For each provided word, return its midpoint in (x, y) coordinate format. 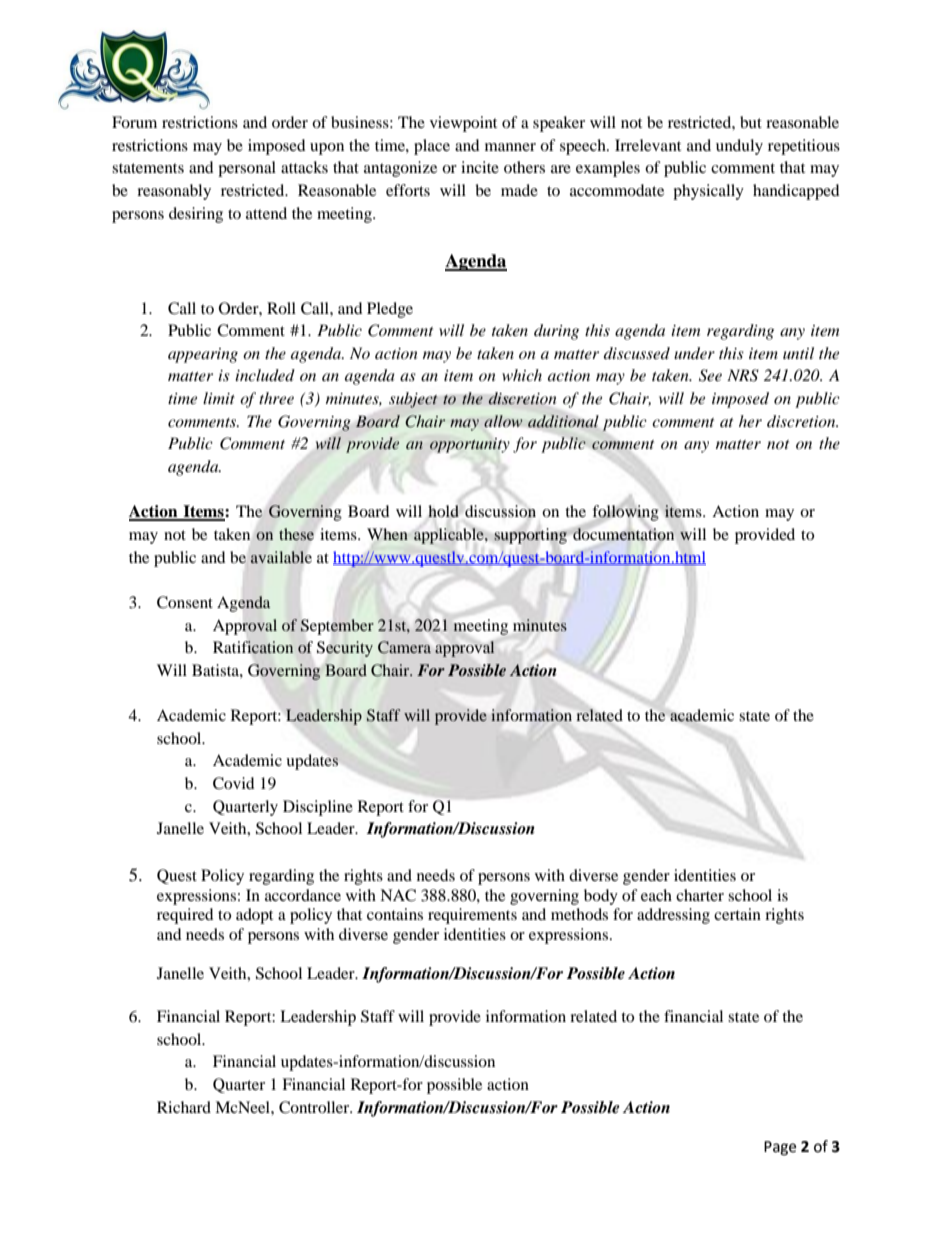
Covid (234, 783)
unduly (739, 147)
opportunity (470, 445)
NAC (398, 895)
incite (480, 167)
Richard (184, 1107)
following (625, 513)
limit (219, 398)
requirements (472, 916)
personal (247, 169)
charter (700, 895)
